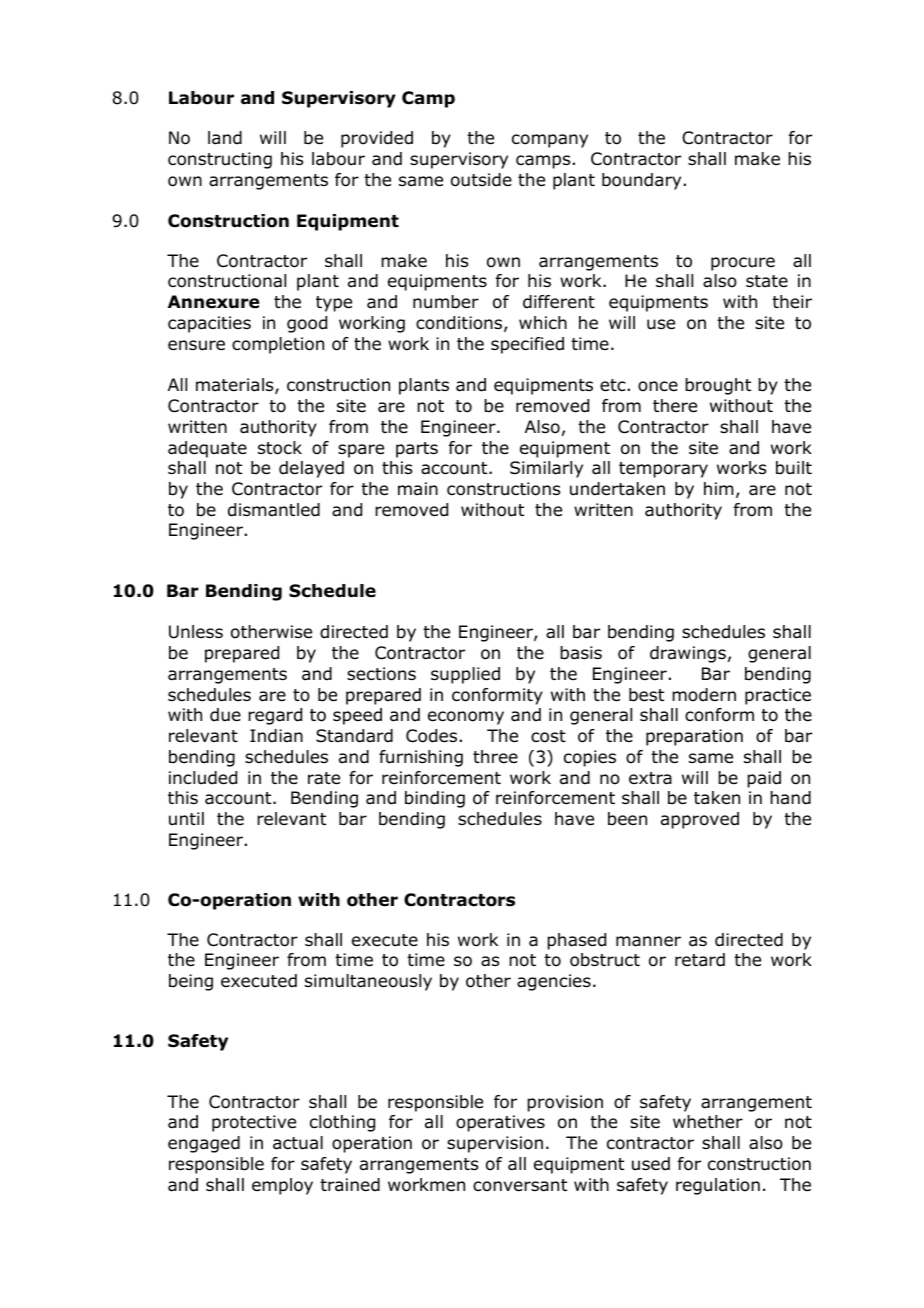  Describe the element at coordinates (576, 941) in the screenshot. I see `phased` at that location.
